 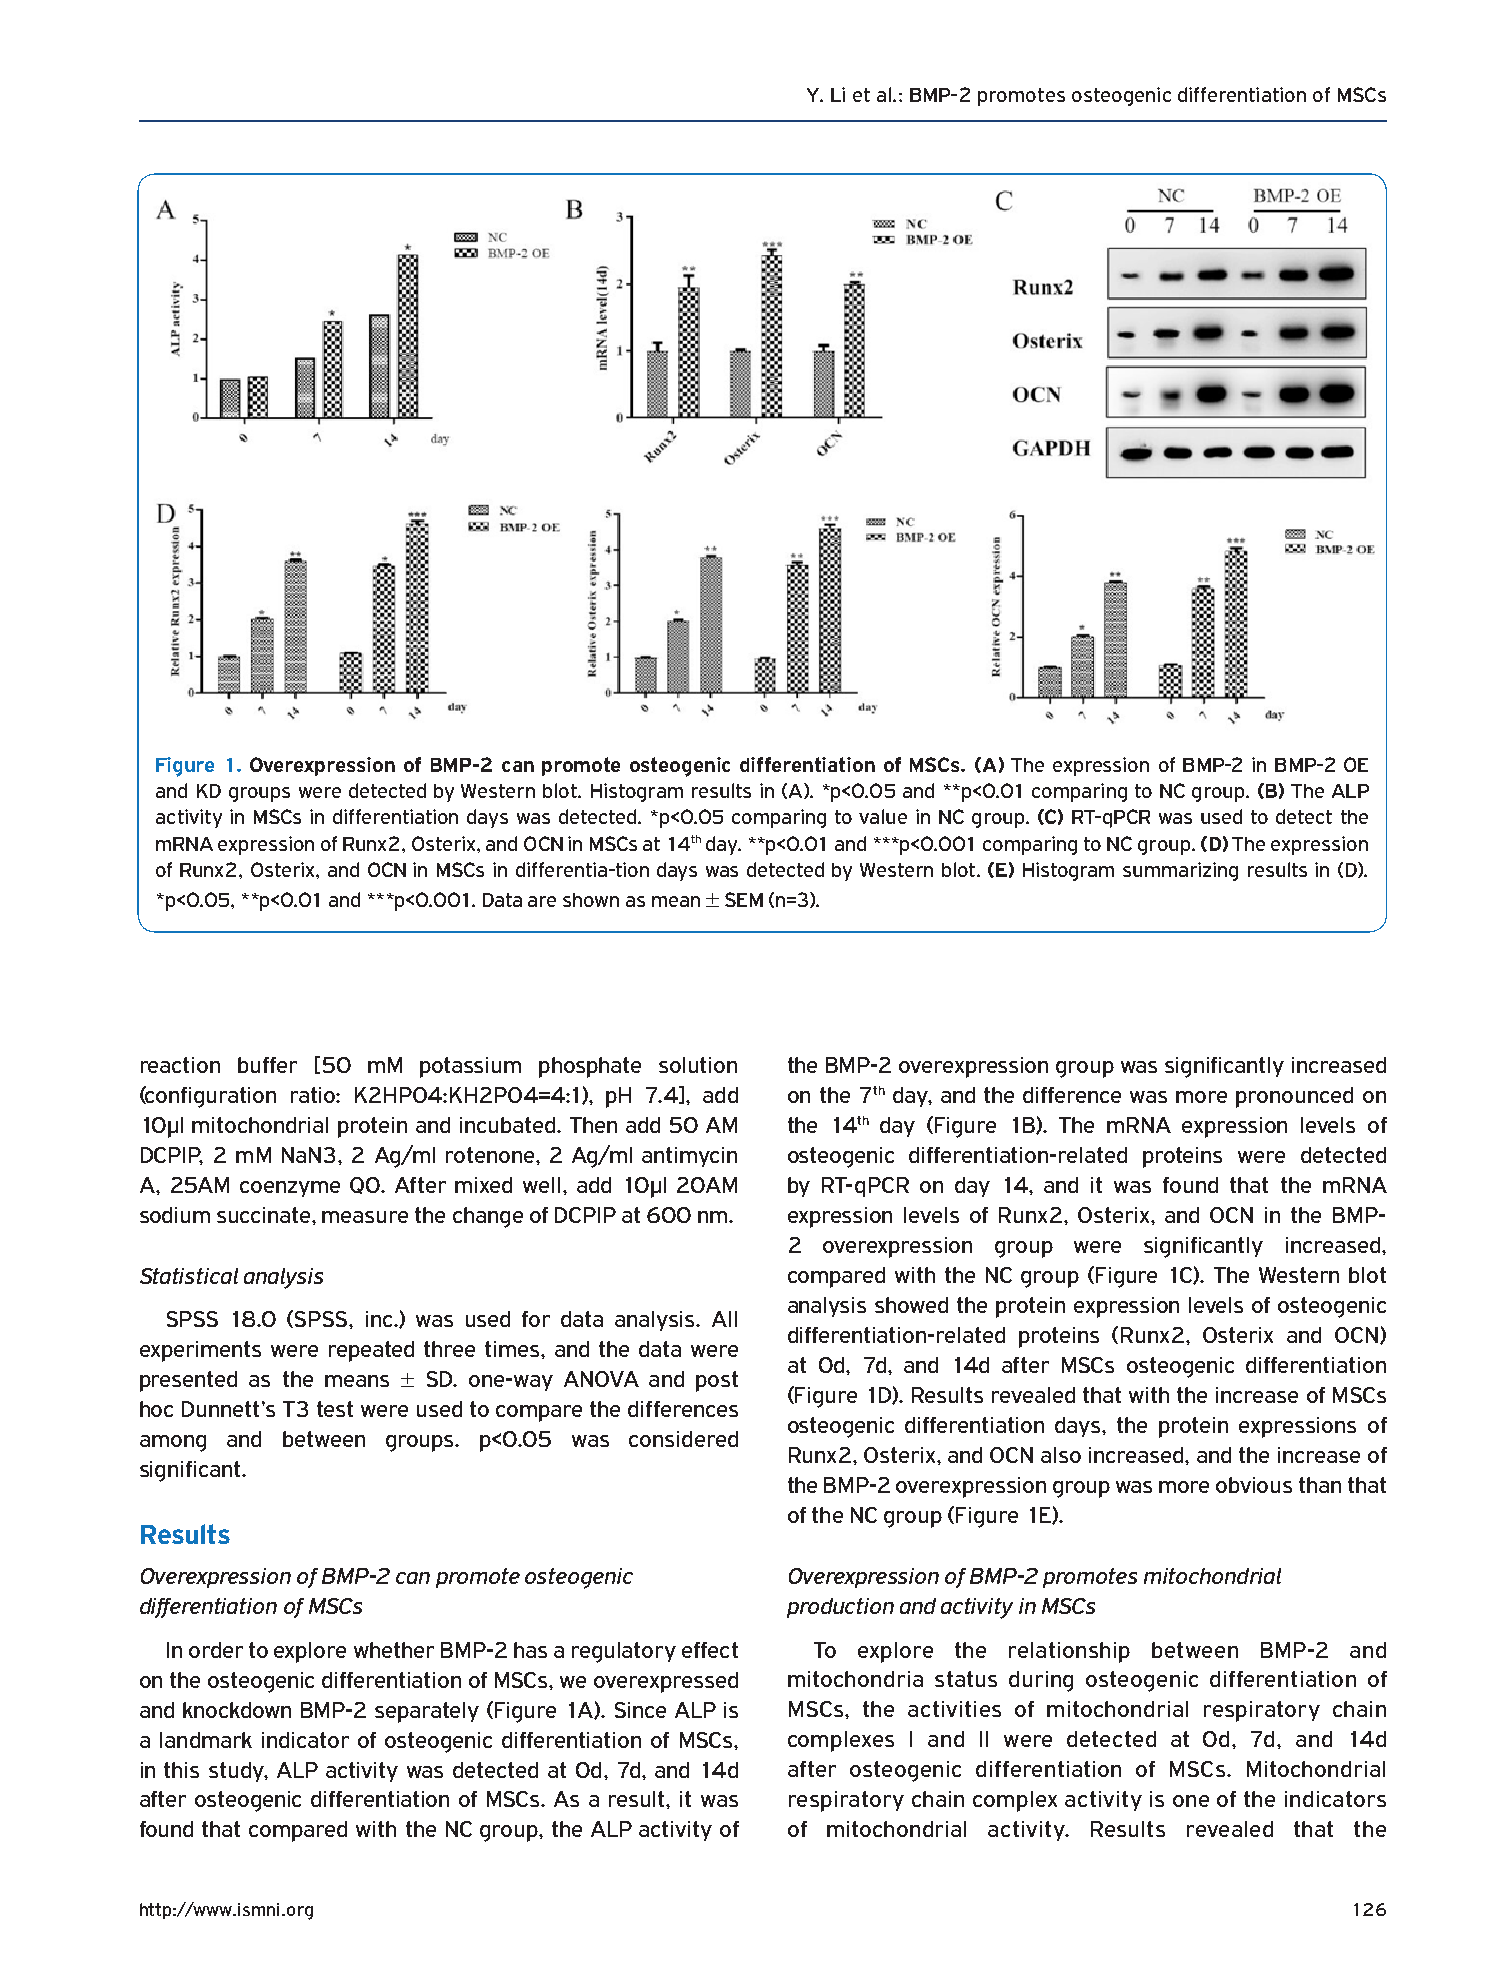 I want to click on phosphate, so click(x=590, y=1067).
